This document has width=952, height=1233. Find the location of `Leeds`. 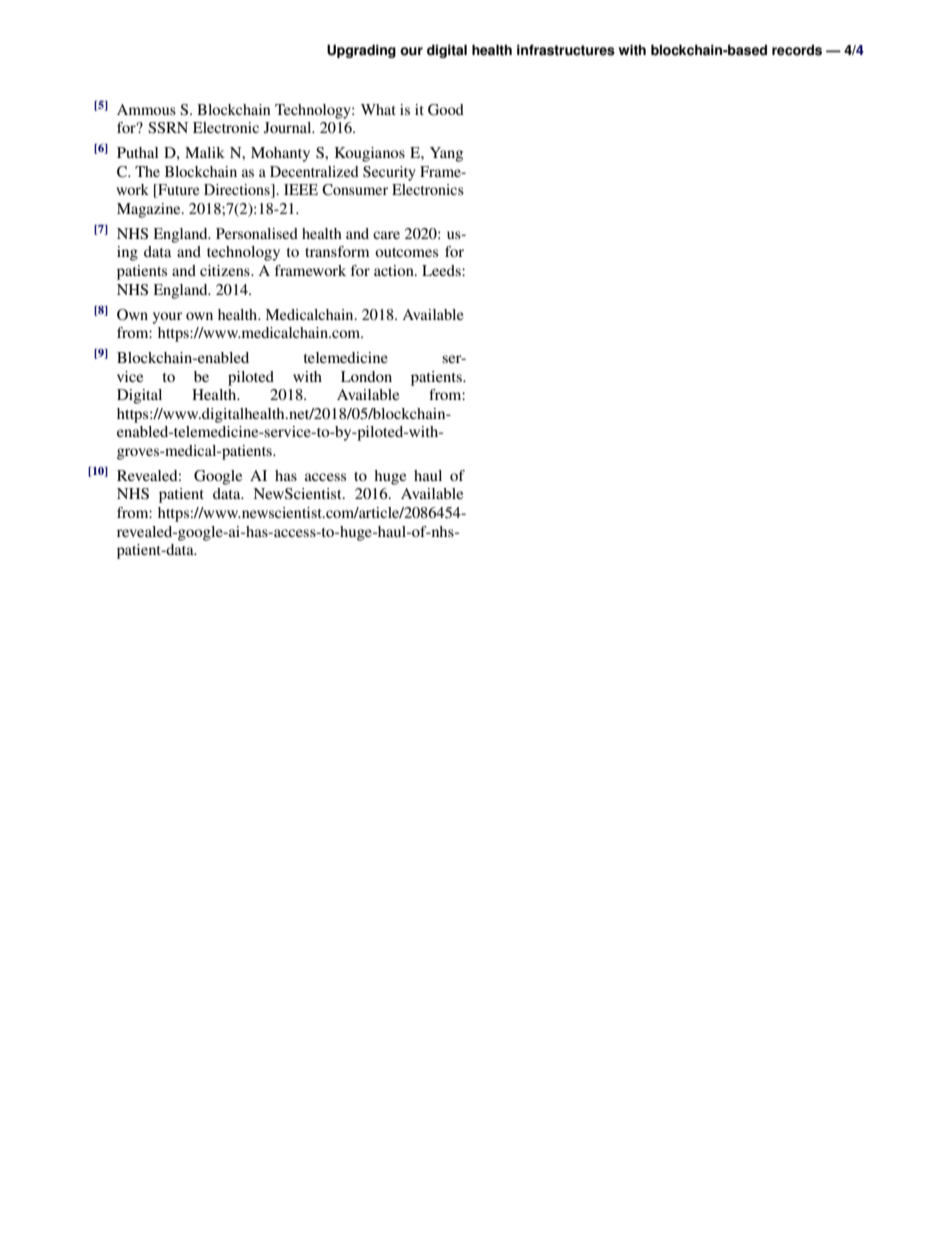

Leeds is located at coordinates (442, 270).
